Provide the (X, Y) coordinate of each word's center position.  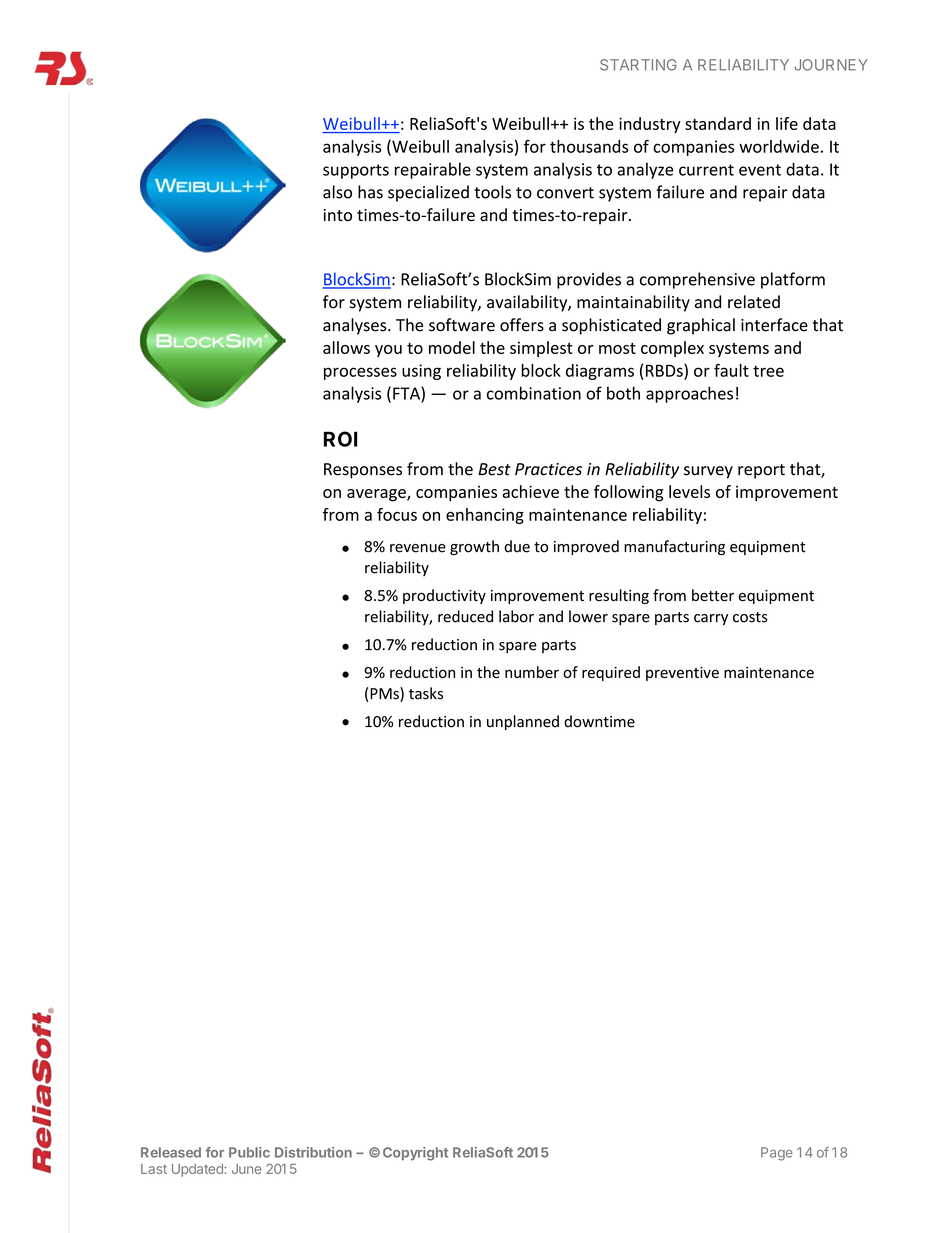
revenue (418, 548)
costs (750, 617)
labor (516, 616)
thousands (589, 146)
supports (356, 171)
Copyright (415, 1154)
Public (249, 1152)
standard (718, 123)
